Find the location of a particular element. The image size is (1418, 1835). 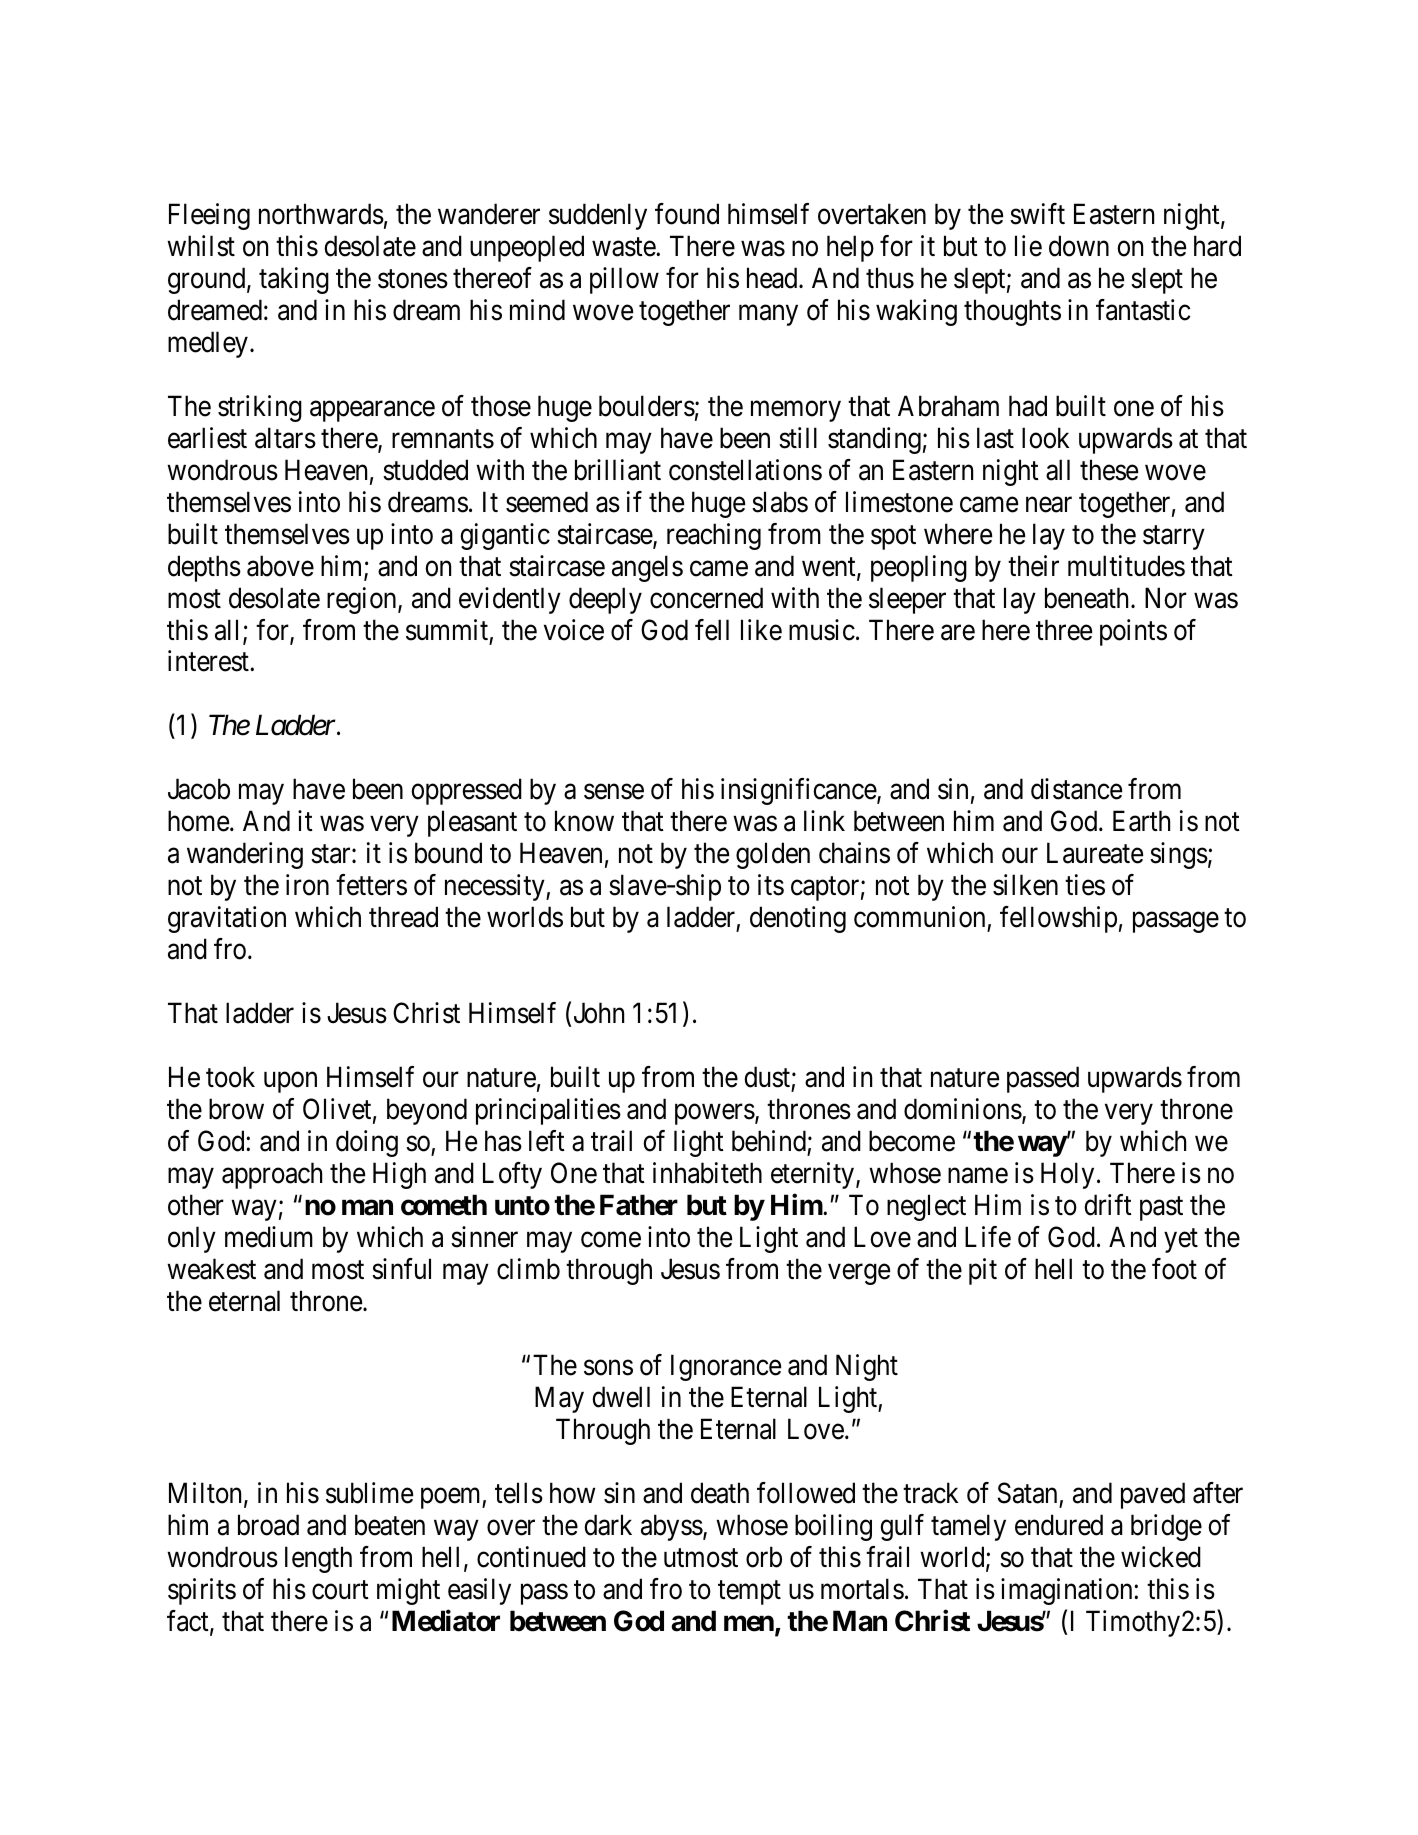

taking is located at coordinates (294, 280).
